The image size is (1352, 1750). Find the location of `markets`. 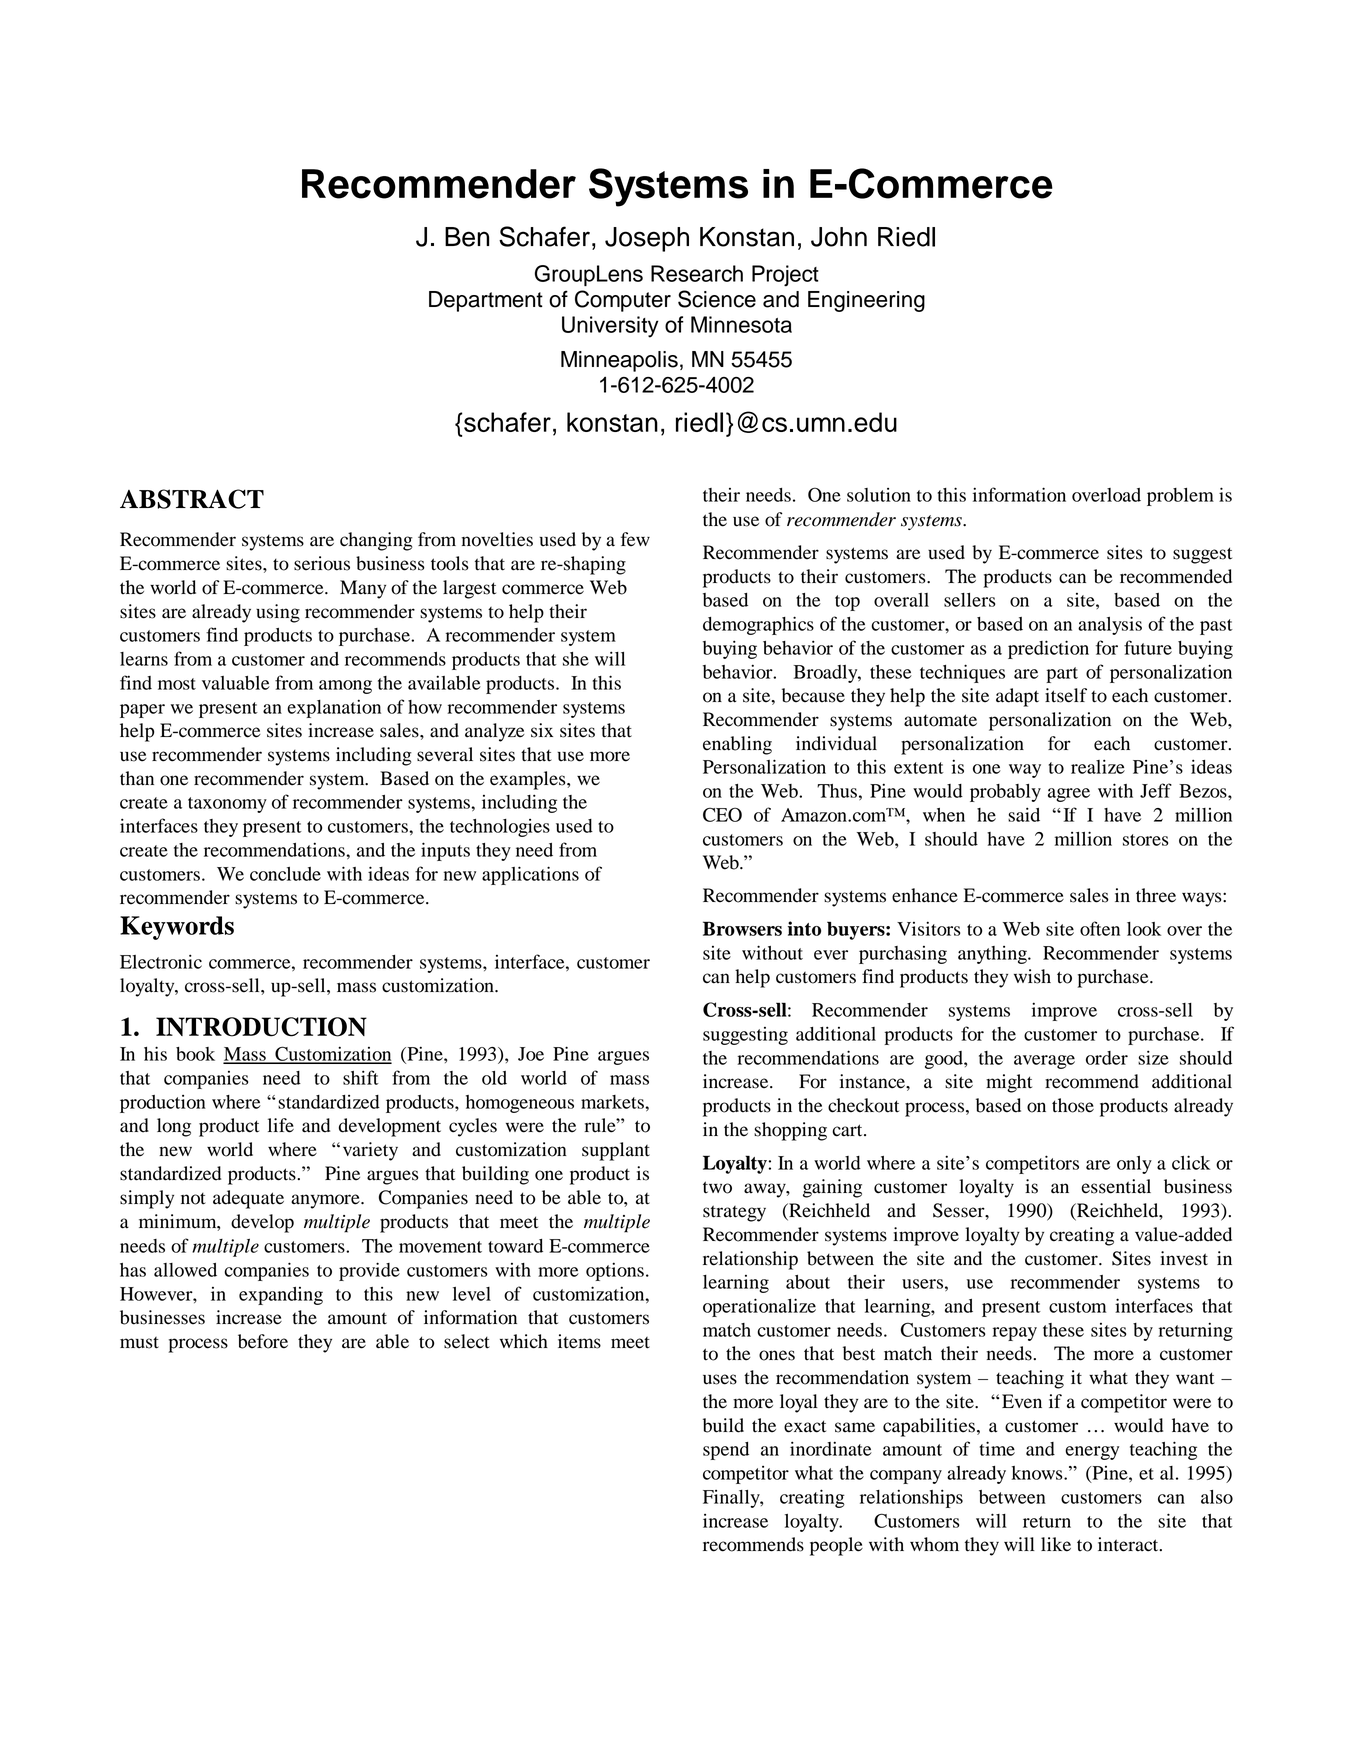

markets is located at coordinates (613, 1102).
